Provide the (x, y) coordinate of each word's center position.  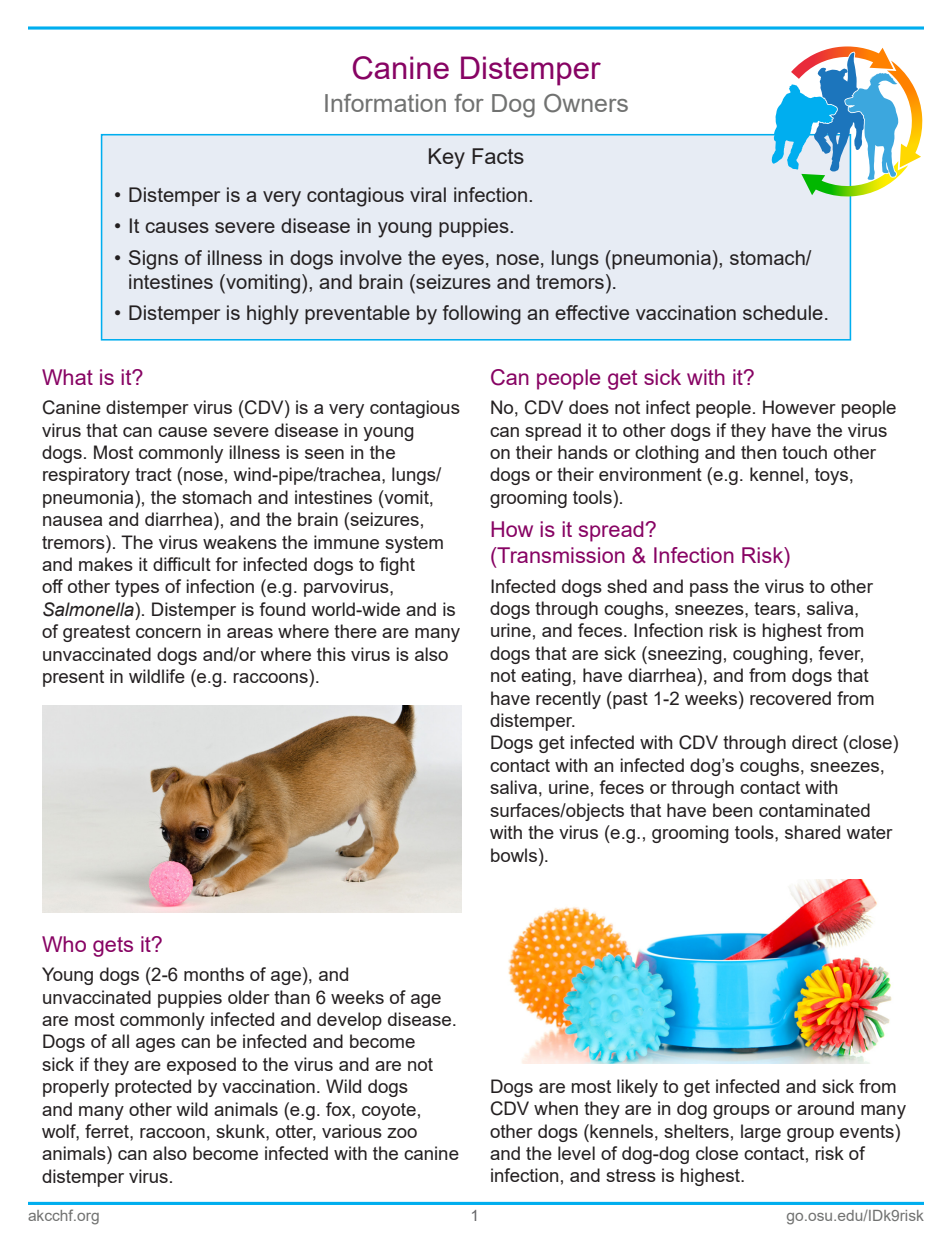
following (482, 315)
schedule (783, 312)
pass (709, 590)
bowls (514, 855)
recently (568, 700)
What (67, 377)
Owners (586, 103)
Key (447, 158)
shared (812, 832)
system (414, 544)
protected (153, 1088)
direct (815, 742)
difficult (182, 564)
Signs (153, 260)
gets (113, 947)
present (73, 678)
